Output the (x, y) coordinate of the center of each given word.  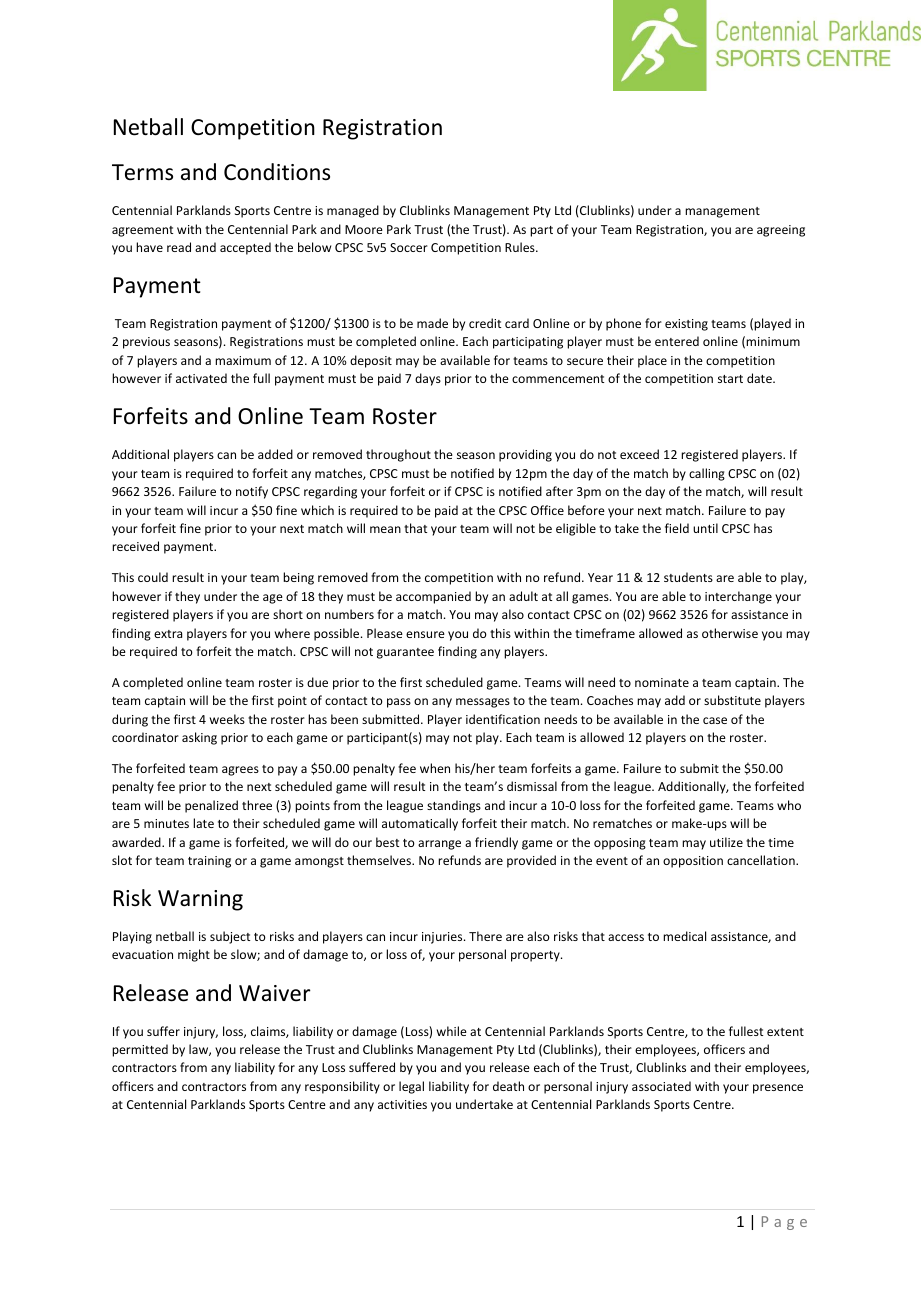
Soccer (409, 247)
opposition (693, 862)
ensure (425, 634)
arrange (439, 845)
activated (201, 378)
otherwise (730, 633)
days (428, 379)
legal (411, 1087)
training (209, 862)
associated (661, 1086)
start (730, 379)
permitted (140, 1050)
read (179, 247)
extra (168, 634)
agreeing (781, 231)
